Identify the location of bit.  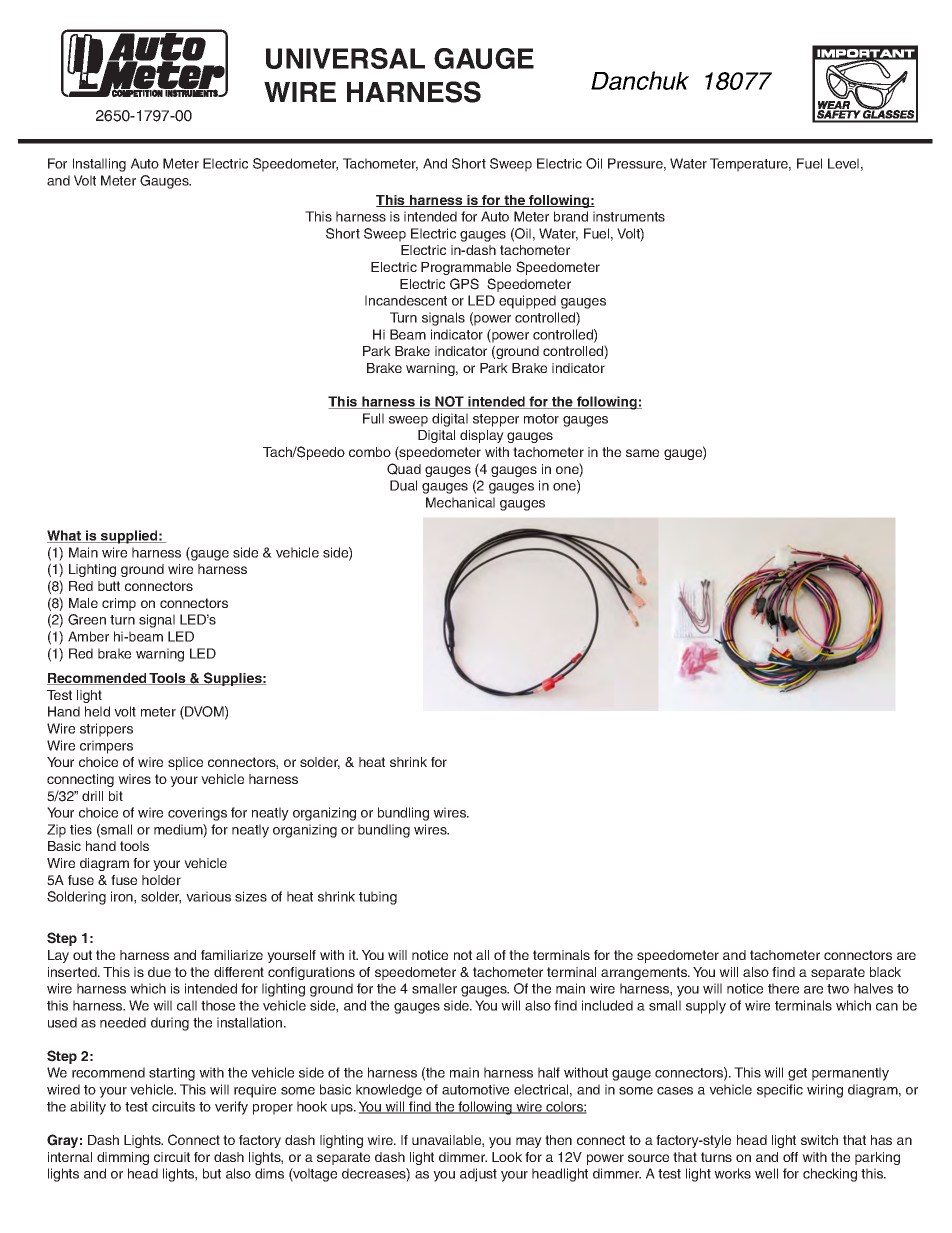
(116, 796).
